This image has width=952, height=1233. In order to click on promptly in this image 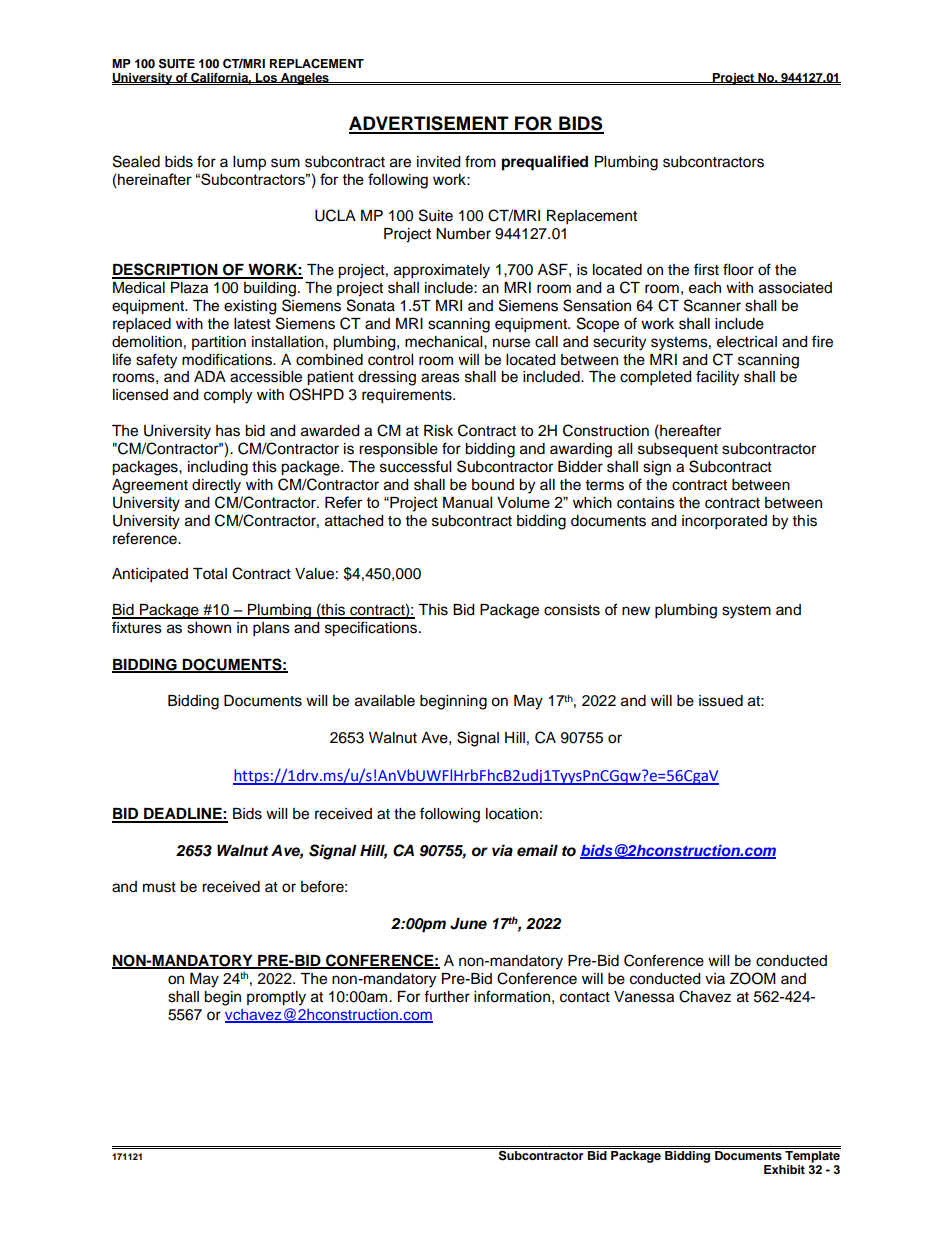, I will do `click(276, 998)`.
